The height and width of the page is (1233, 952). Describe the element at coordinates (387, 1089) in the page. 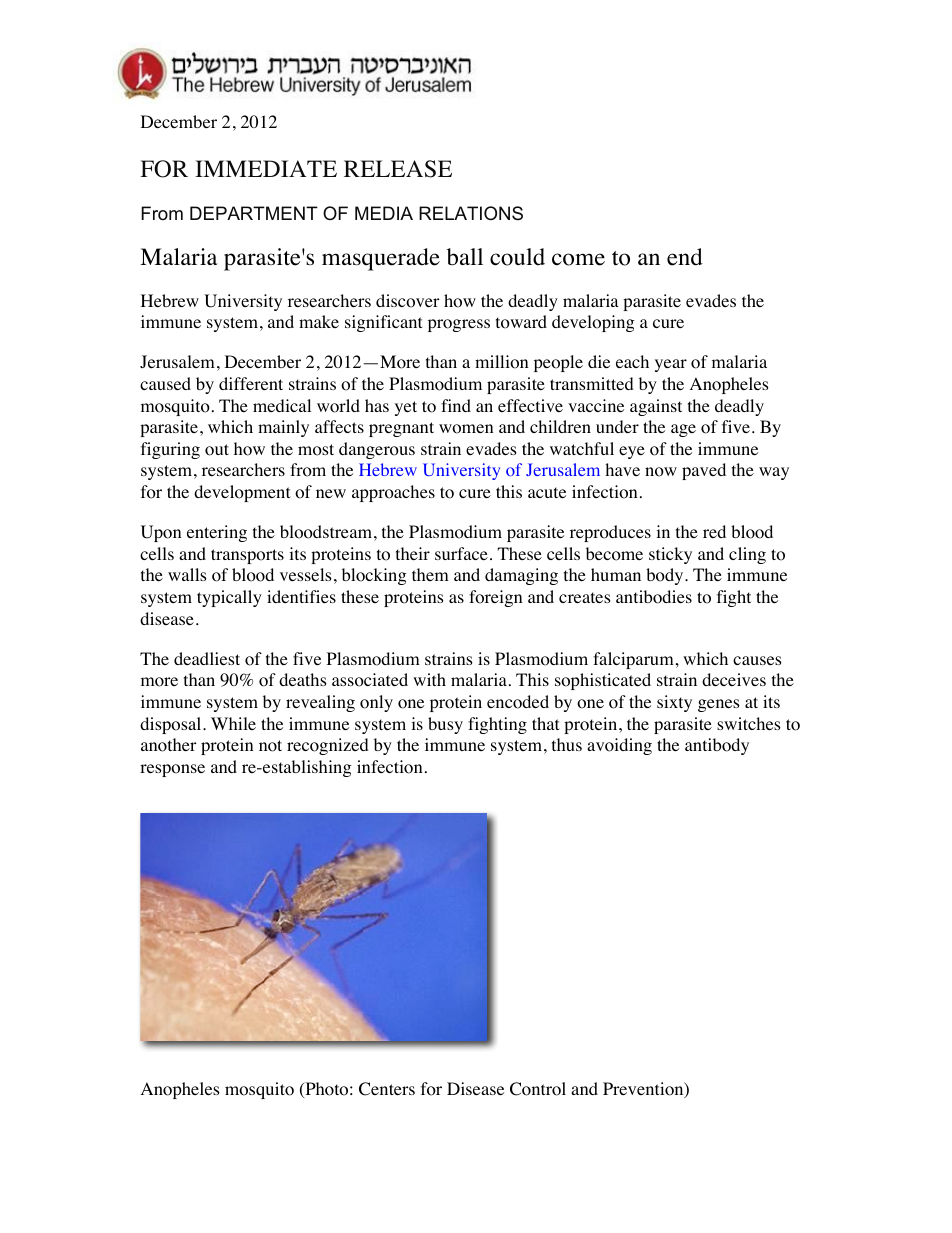

I see `Centers` at that location.
